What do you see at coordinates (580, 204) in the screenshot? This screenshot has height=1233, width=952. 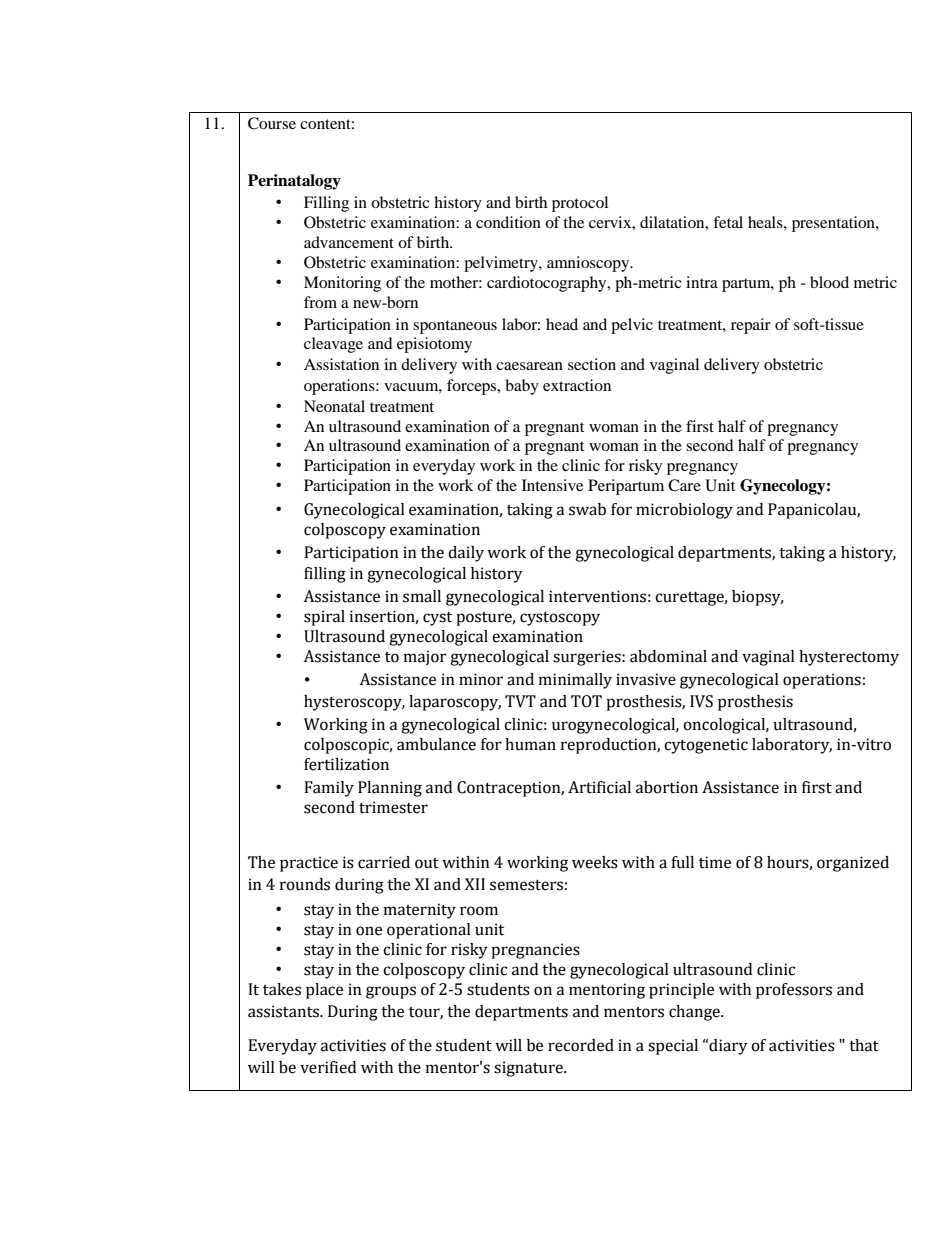 I see `protocol` at bounding box center [580, 204].
